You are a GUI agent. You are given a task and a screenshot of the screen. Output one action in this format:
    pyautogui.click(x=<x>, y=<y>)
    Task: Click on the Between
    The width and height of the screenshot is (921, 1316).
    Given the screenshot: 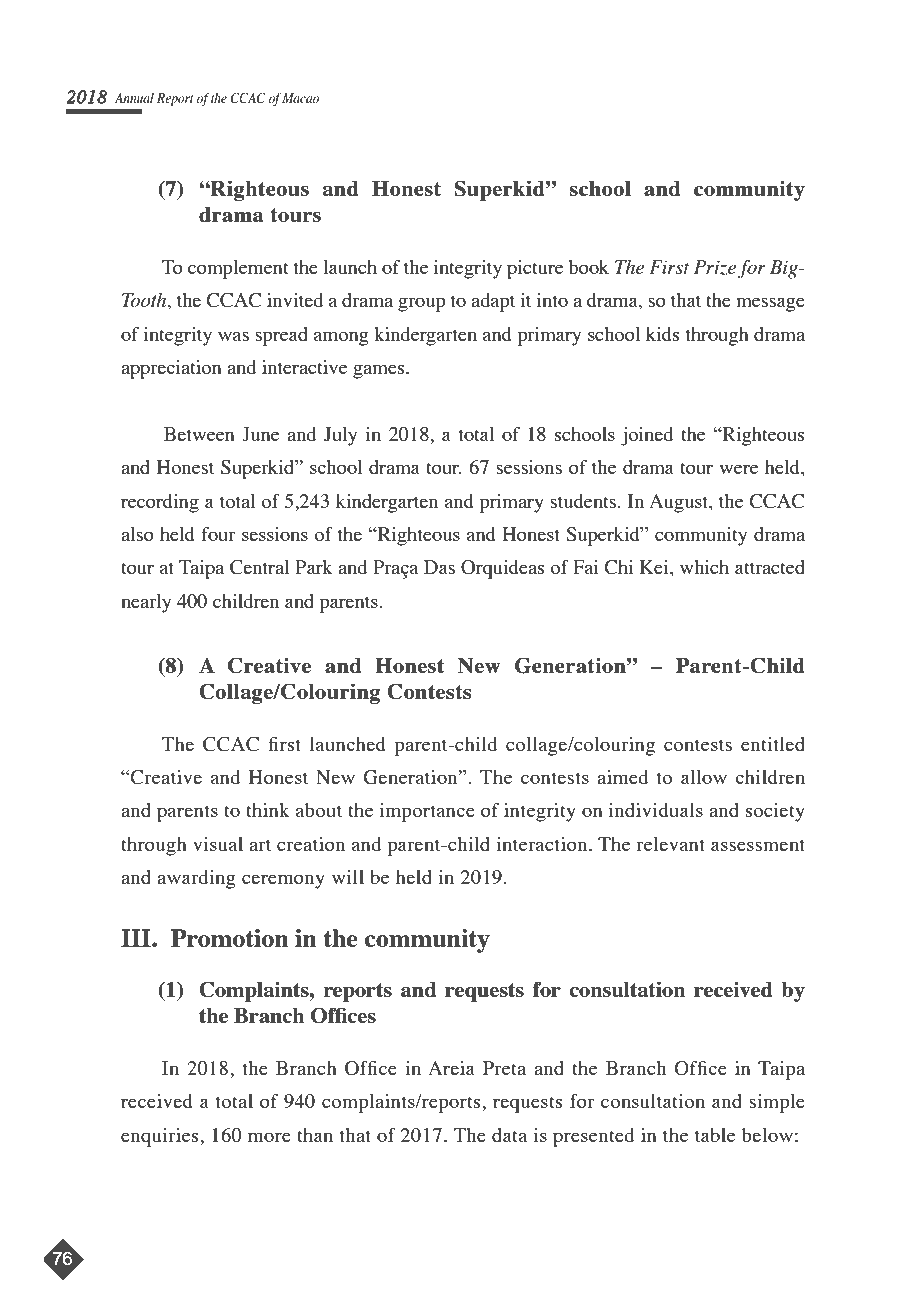 What is the action you would take?
    pyautogui.click(x=199, y=434)
